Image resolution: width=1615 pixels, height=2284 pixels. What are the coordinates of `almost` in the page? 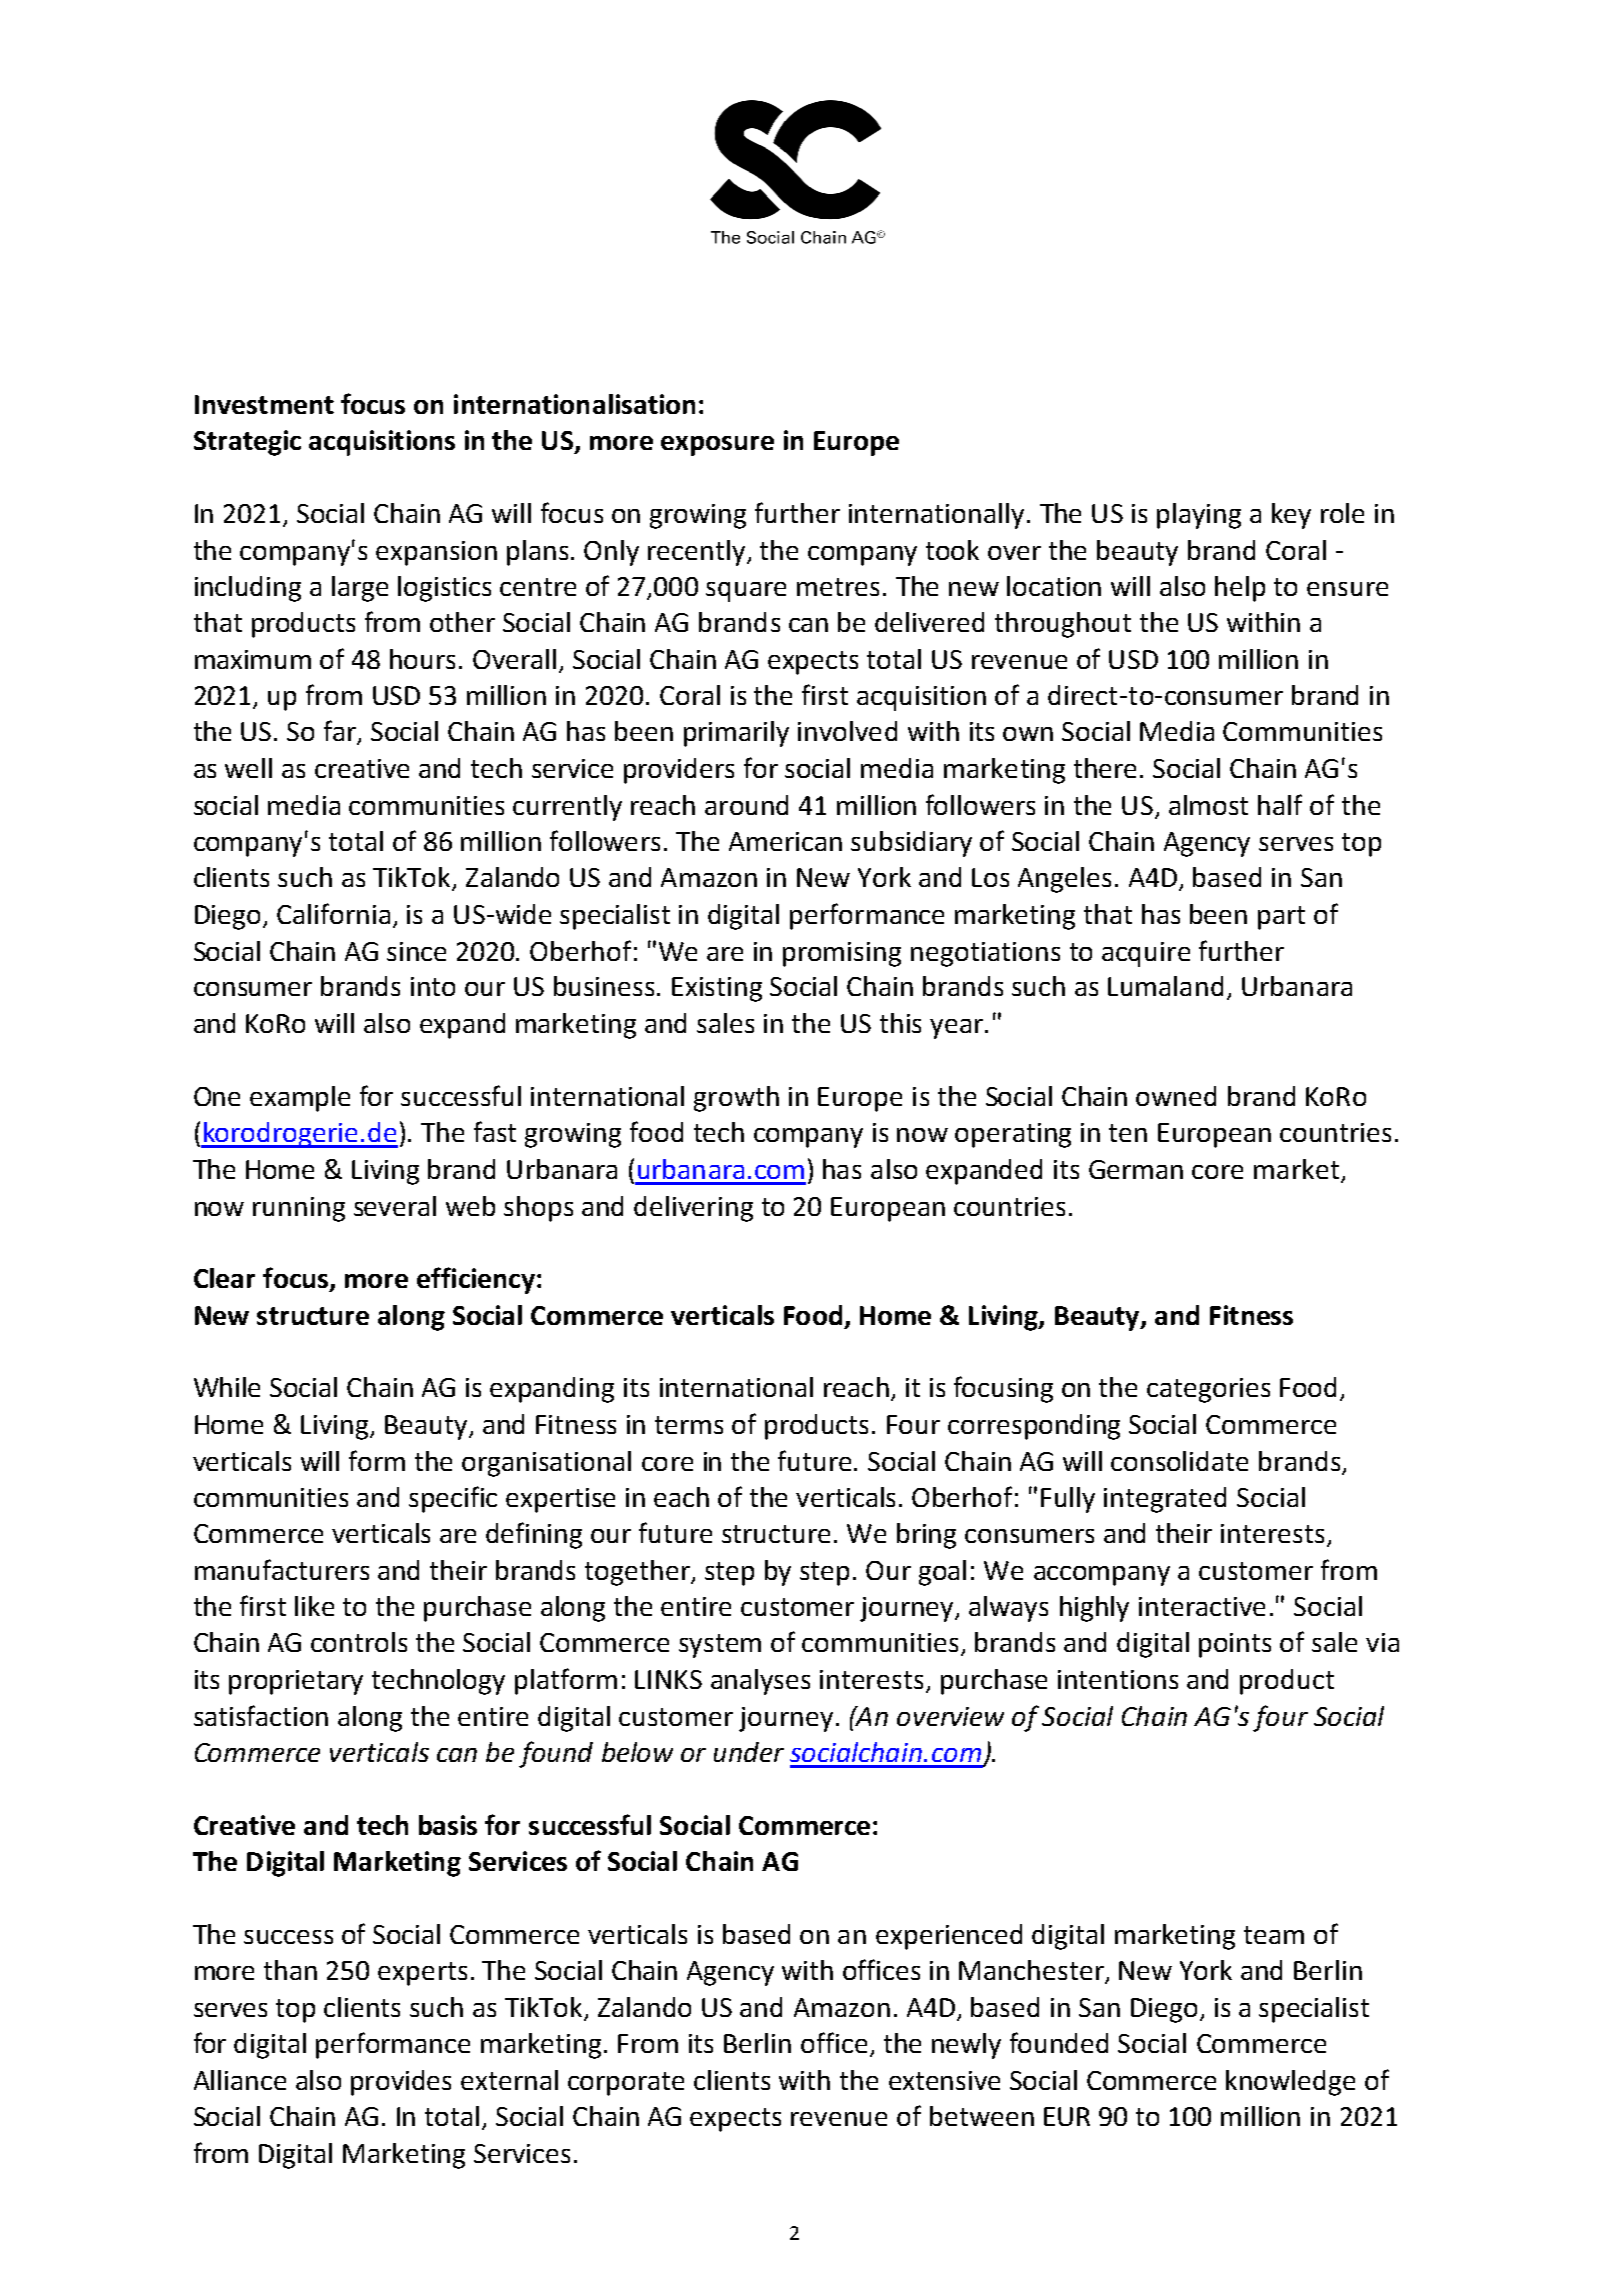 It's located at (1208, 805).
